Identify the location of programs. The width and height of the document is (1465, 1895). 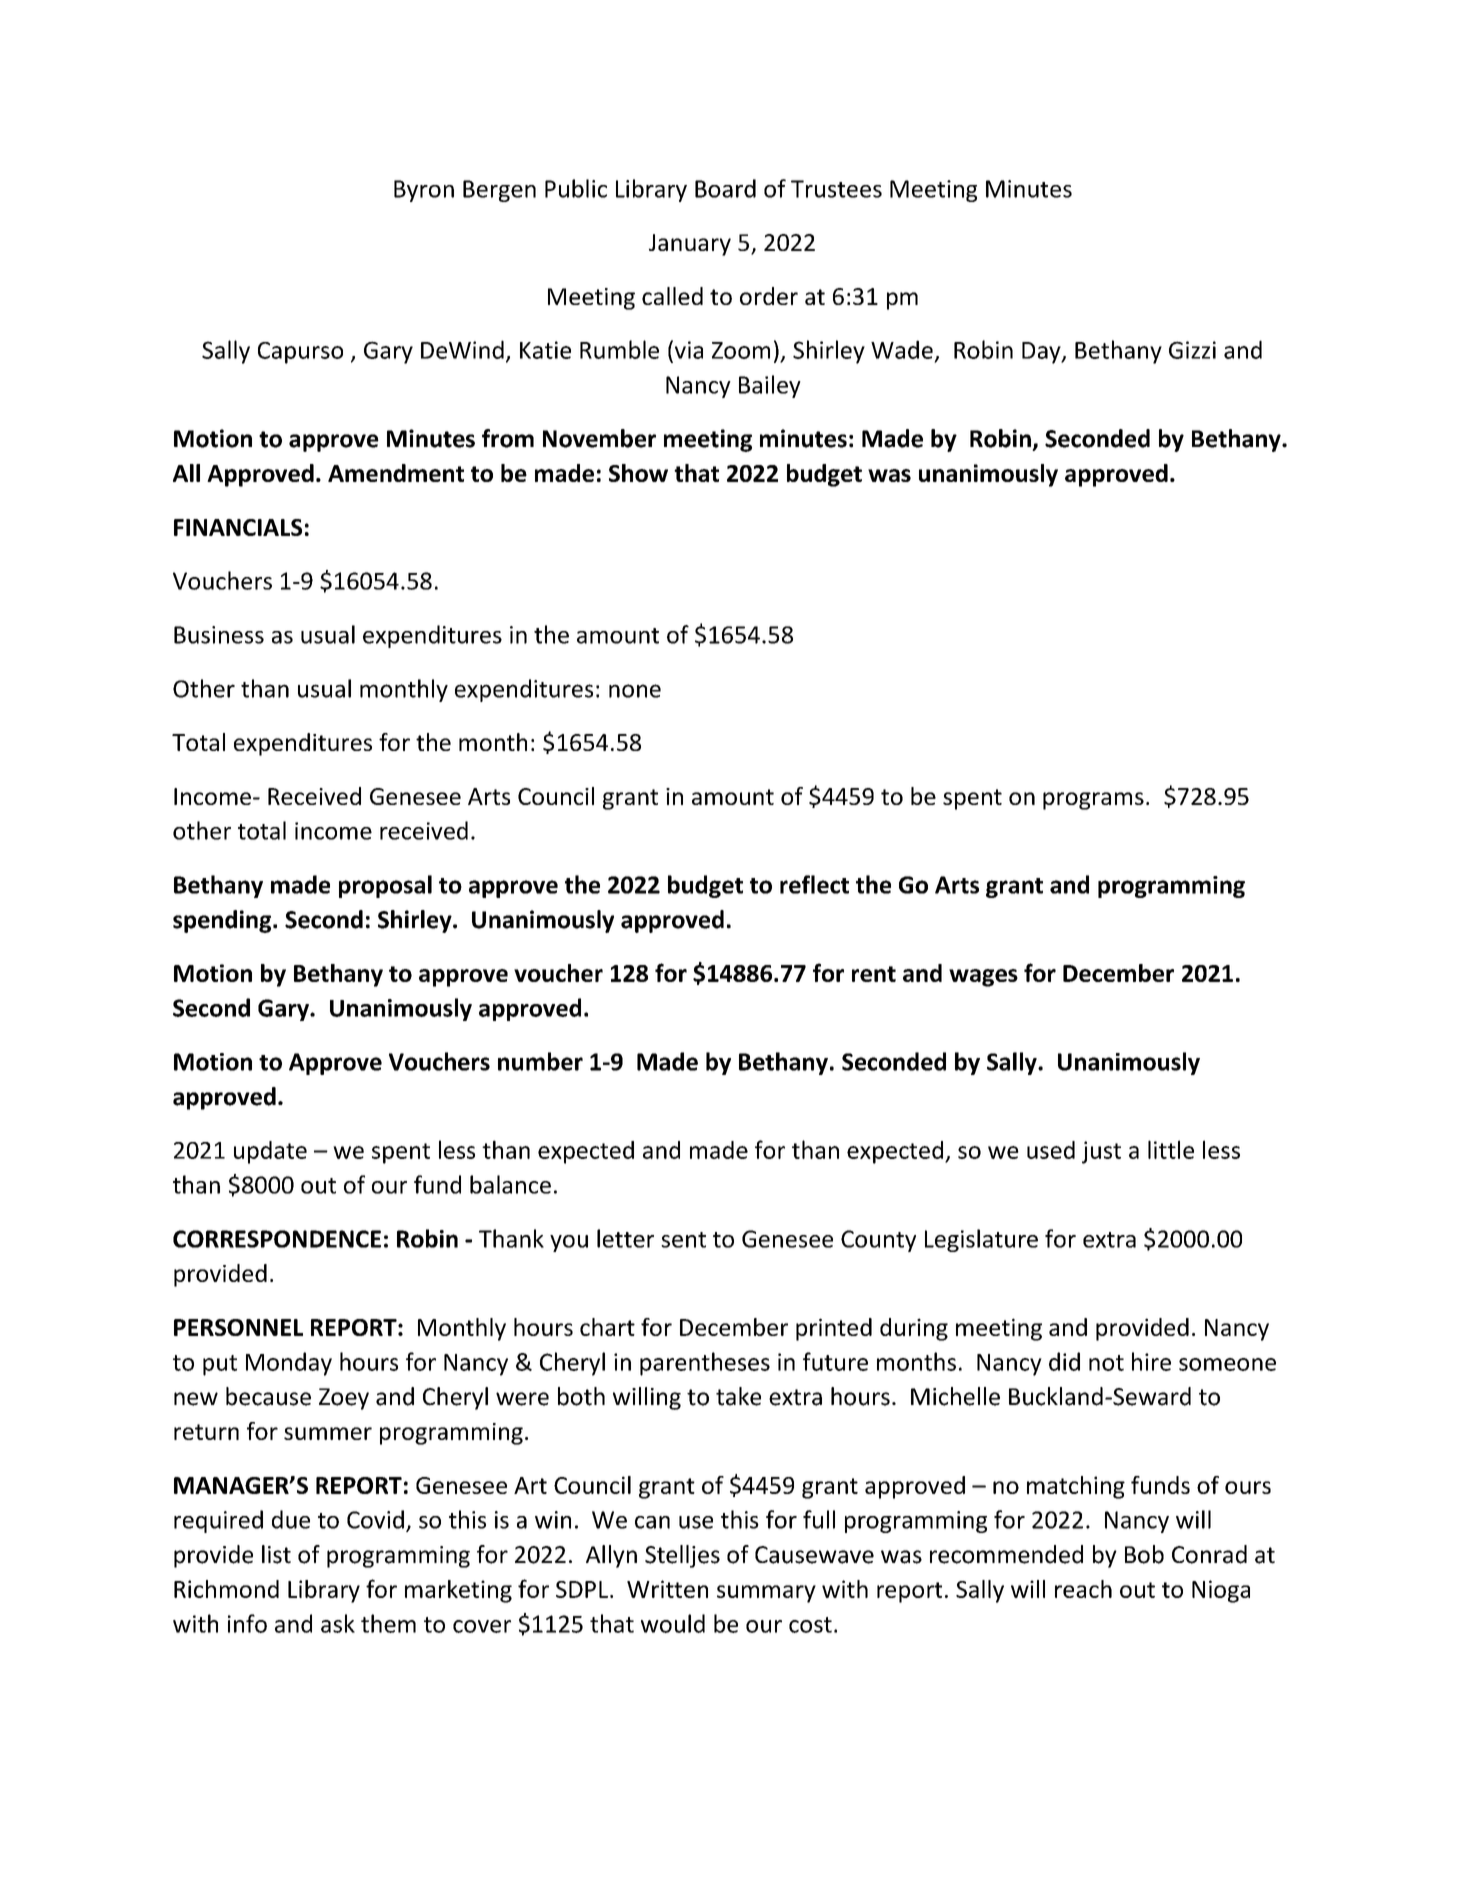
(1093, 801).
